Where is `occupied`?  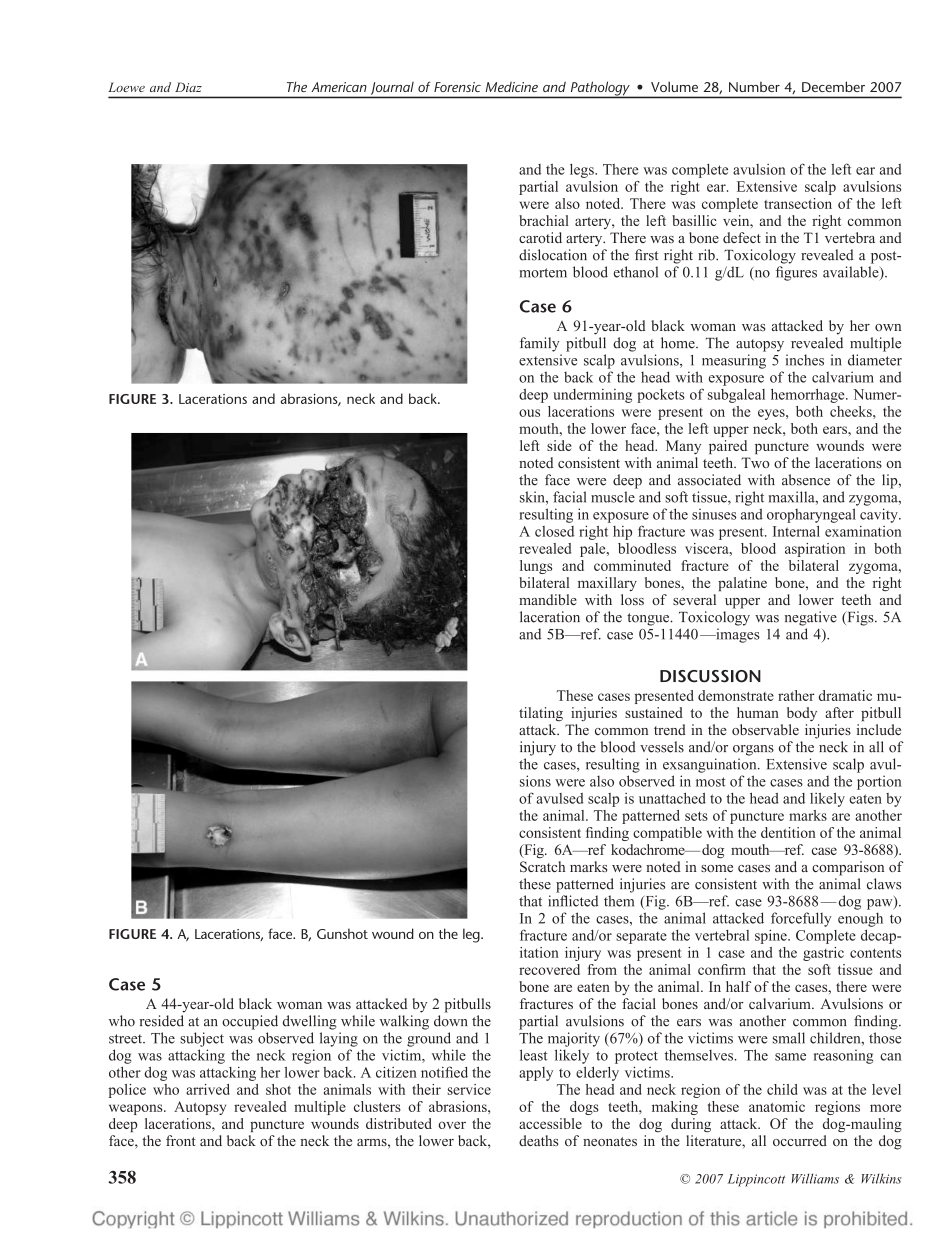
occupied is located at coordinates (250, 1022).
